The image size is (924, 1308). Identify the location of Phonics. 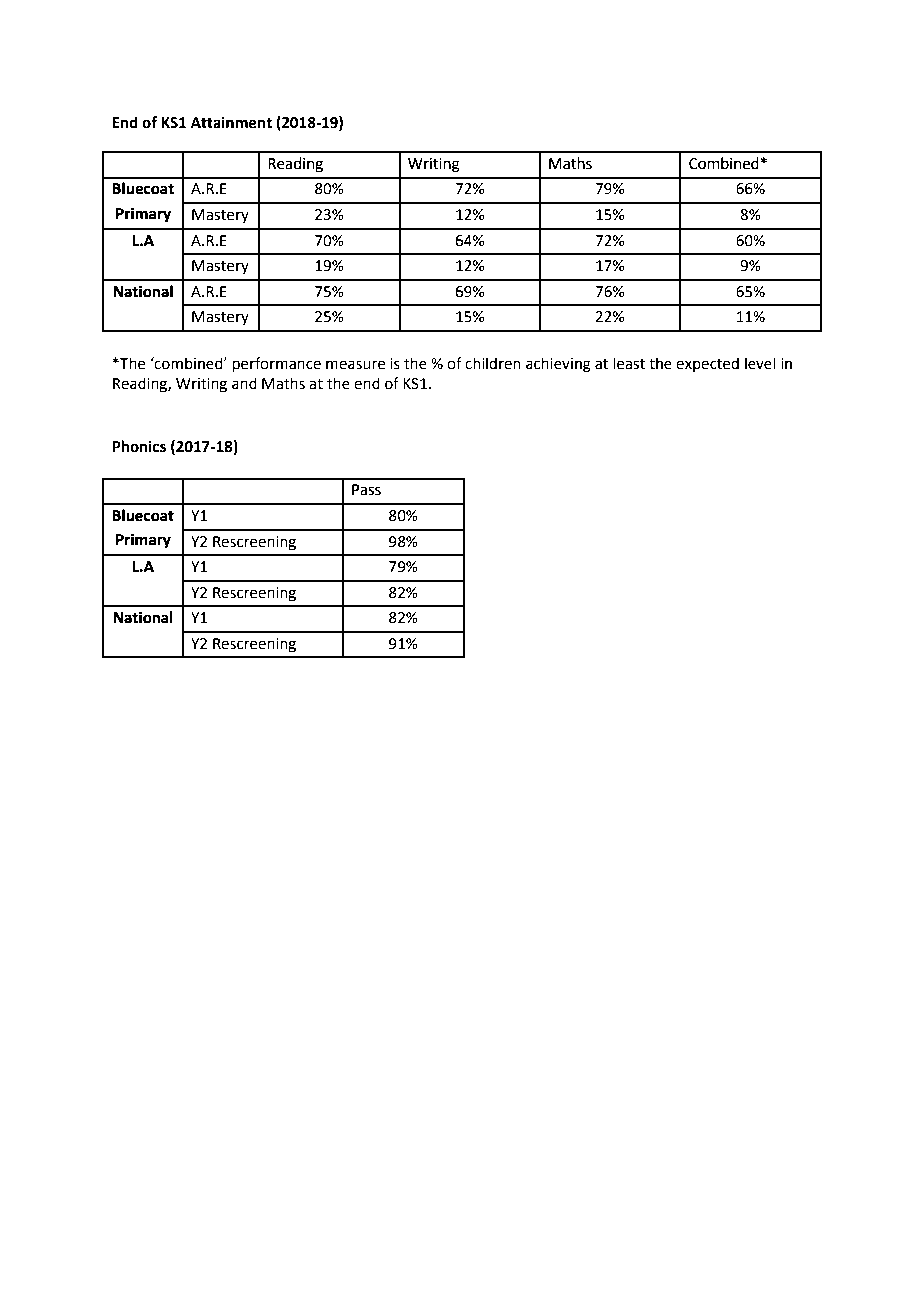
(139, 446).
